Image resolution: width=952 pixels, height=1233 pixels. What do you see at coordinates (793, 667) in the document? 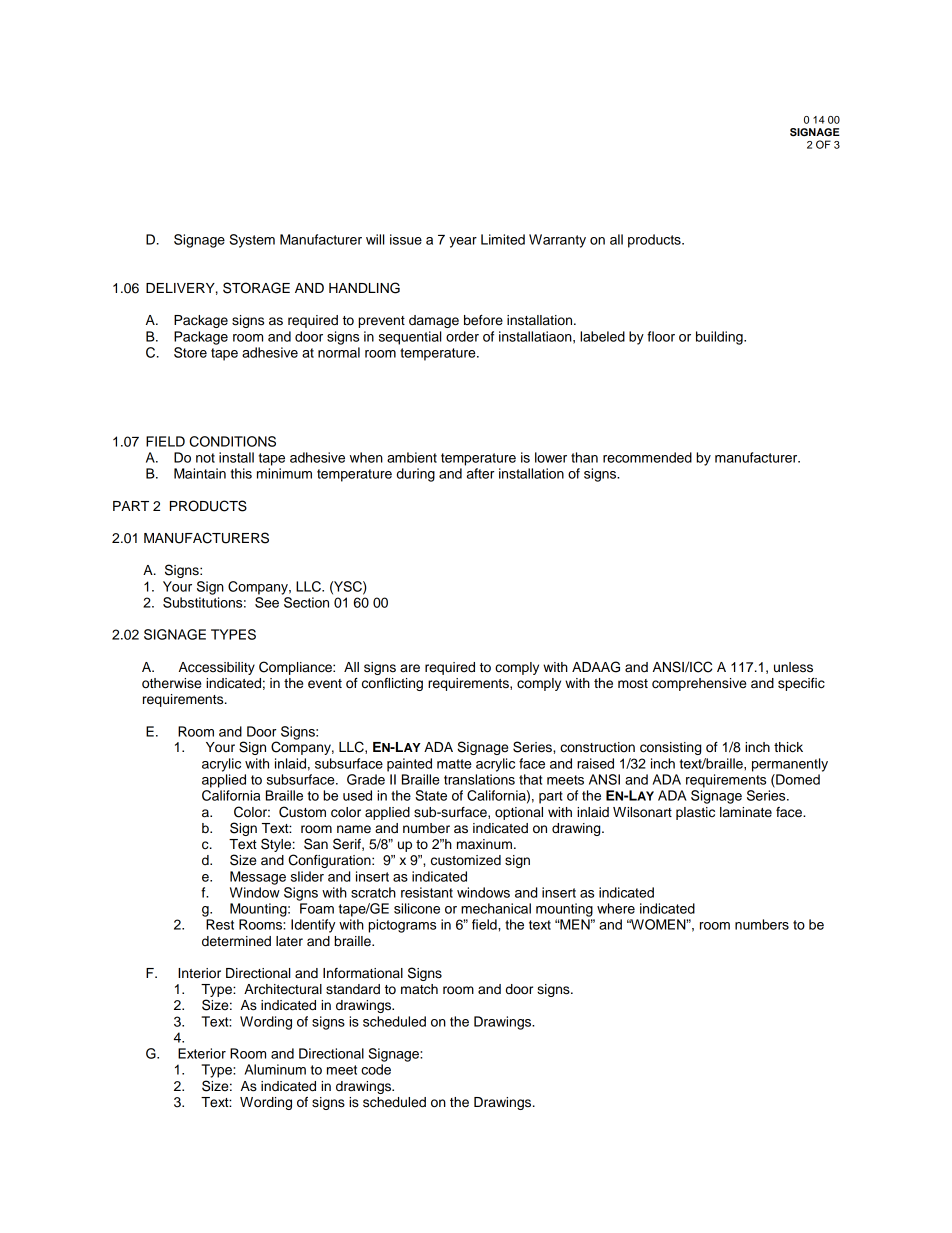
I see `unless` at bounding box center [793, 667].
